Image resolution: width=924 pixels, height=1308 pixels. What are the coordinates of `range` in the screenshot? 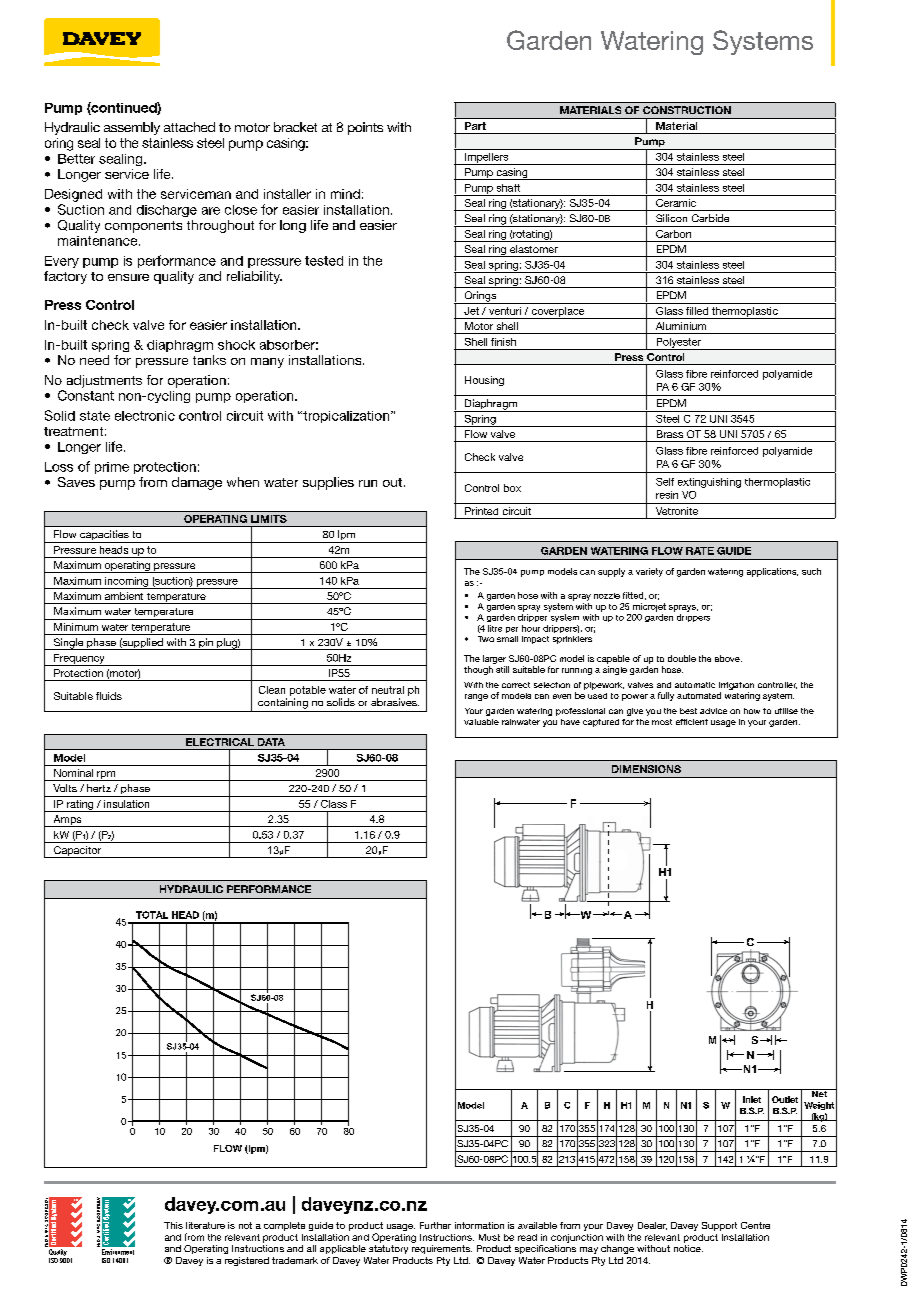 It's located at (476, 697).
